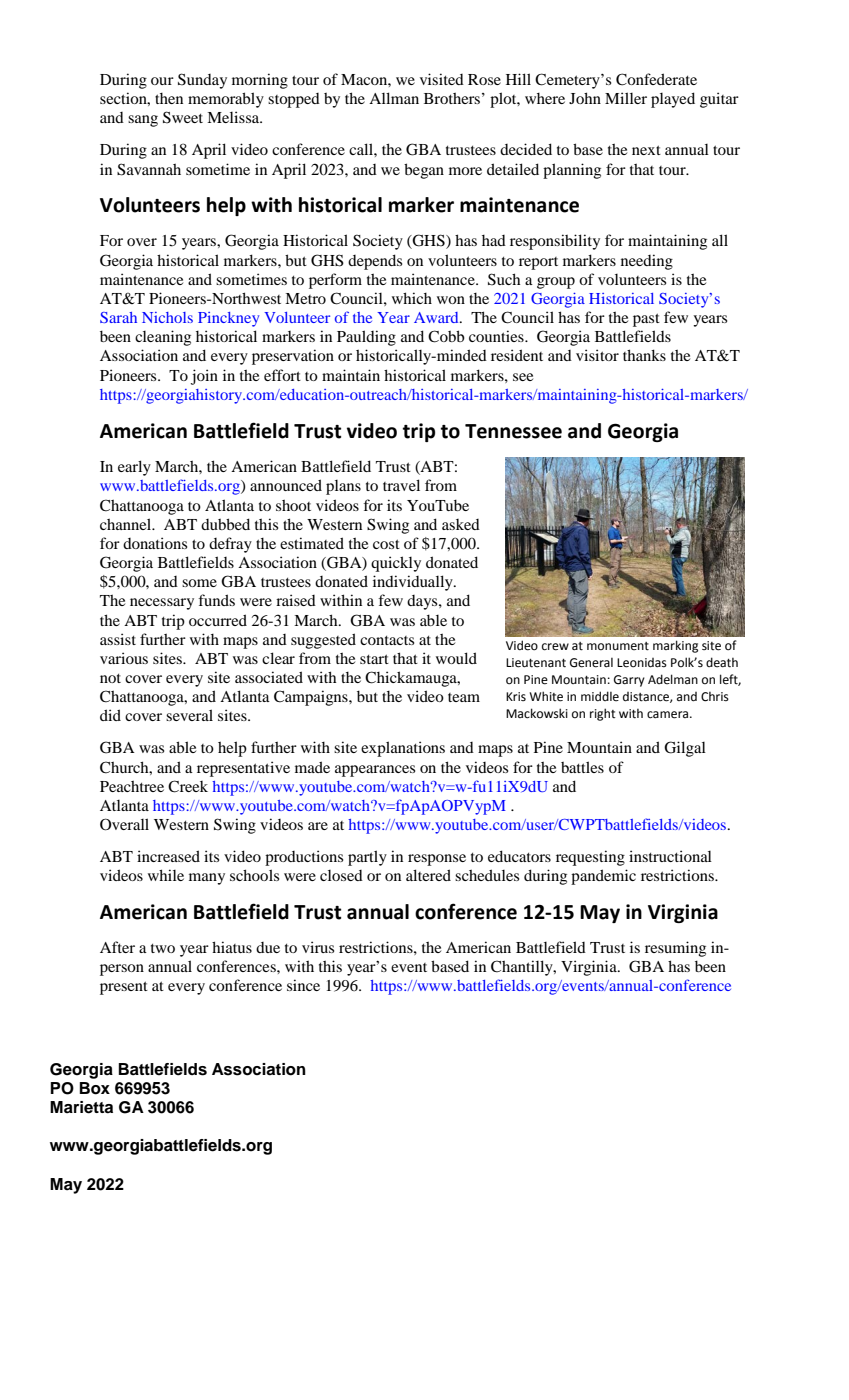 Image resolution: width=849 pixels, height=1400 pixels. Describe the element at coordinates (582, 767) in the screenshot. I see `battles` at that location.
